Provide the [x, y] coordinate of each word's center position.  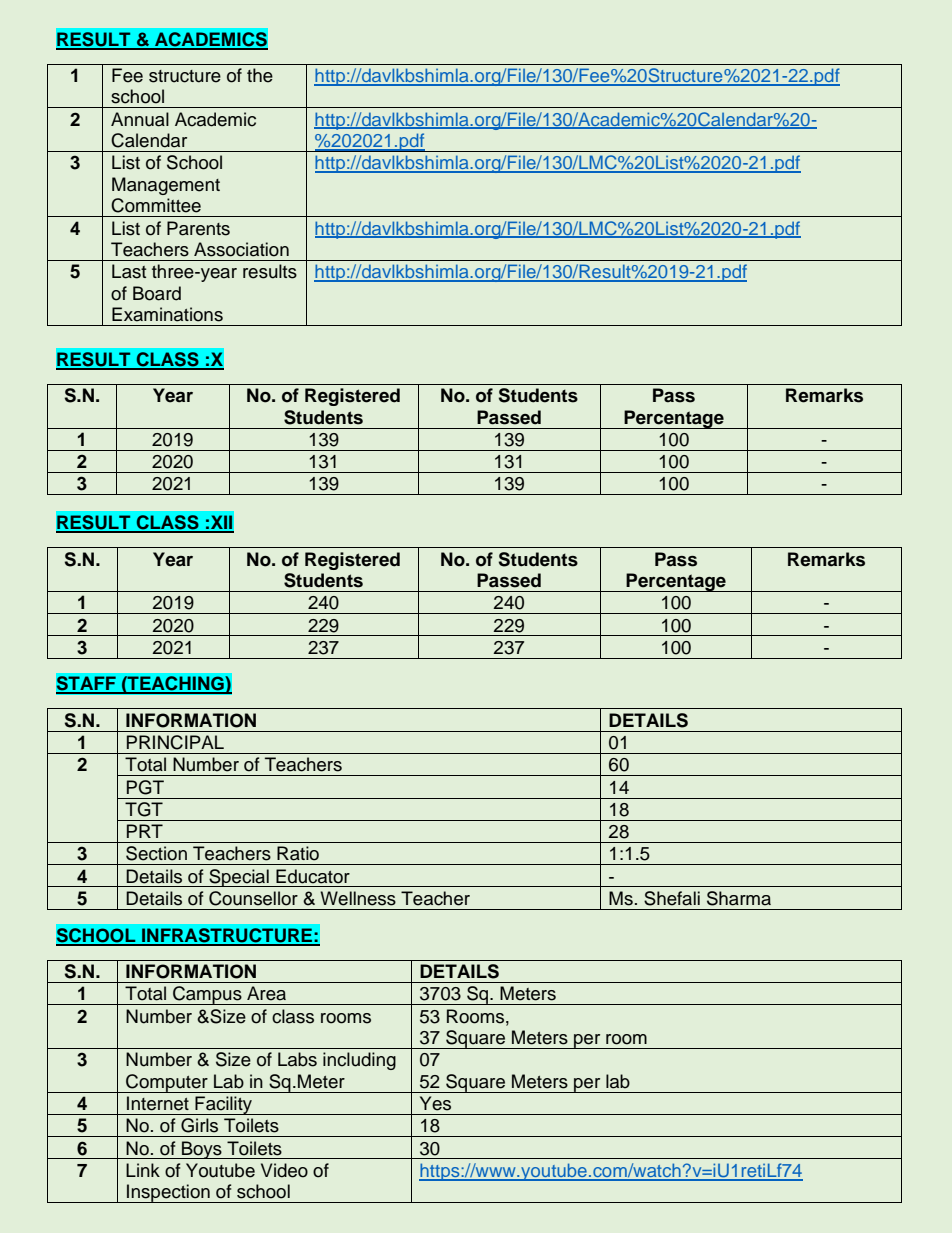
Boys [202, 1150]
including [359, 1061]
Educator [313, 876]
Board [157, 293]
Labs [297, 1059]
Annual [140, 119]
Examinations [167, 314]
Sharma [739, 898]
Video [284, 1170]
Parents [198, 228]
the [260, 75]
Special [239, 878]
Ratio [298, 853]
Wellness [358, 898]
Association [241, 249]
